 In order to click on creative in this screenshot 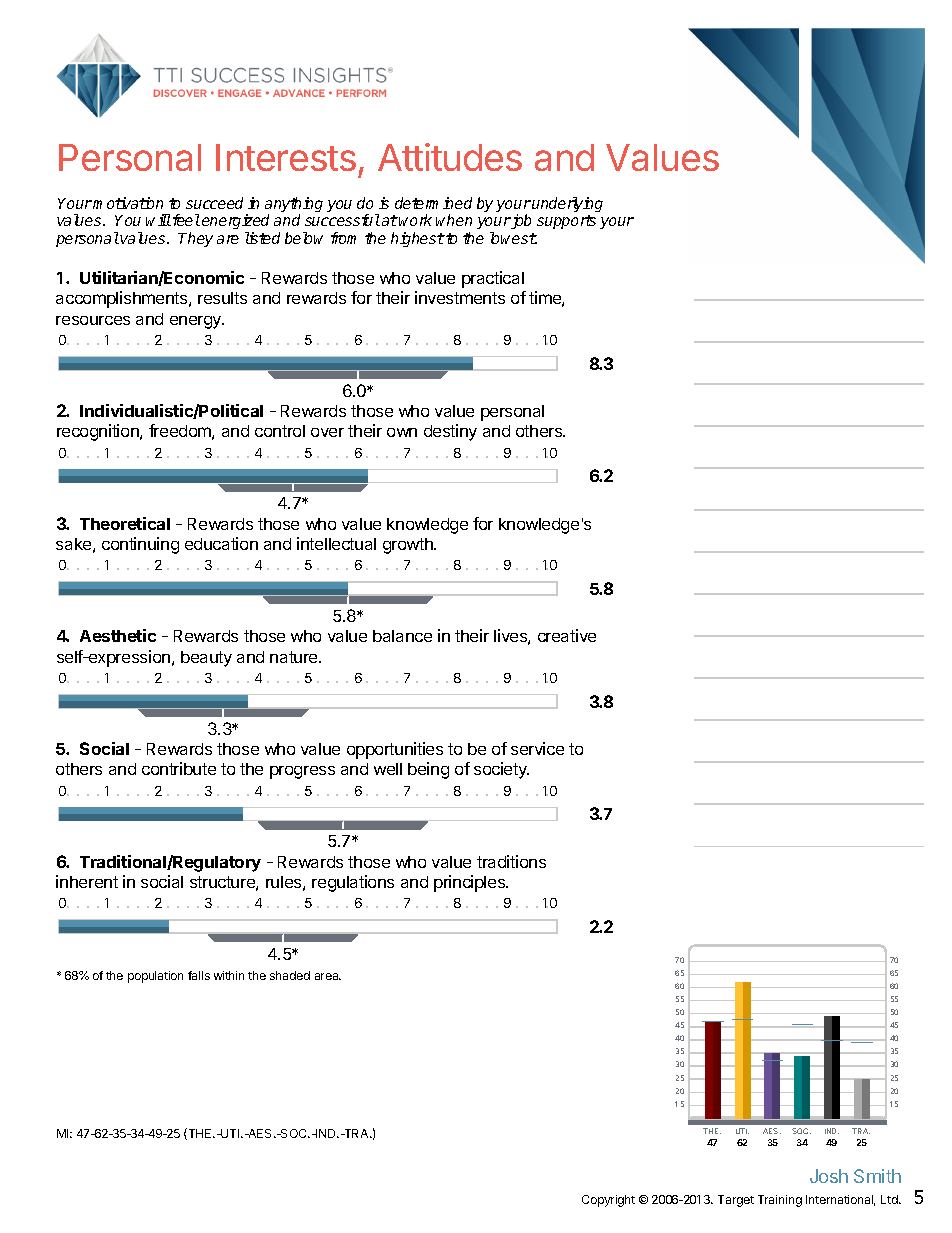, I will do `click(567, 635)`.
